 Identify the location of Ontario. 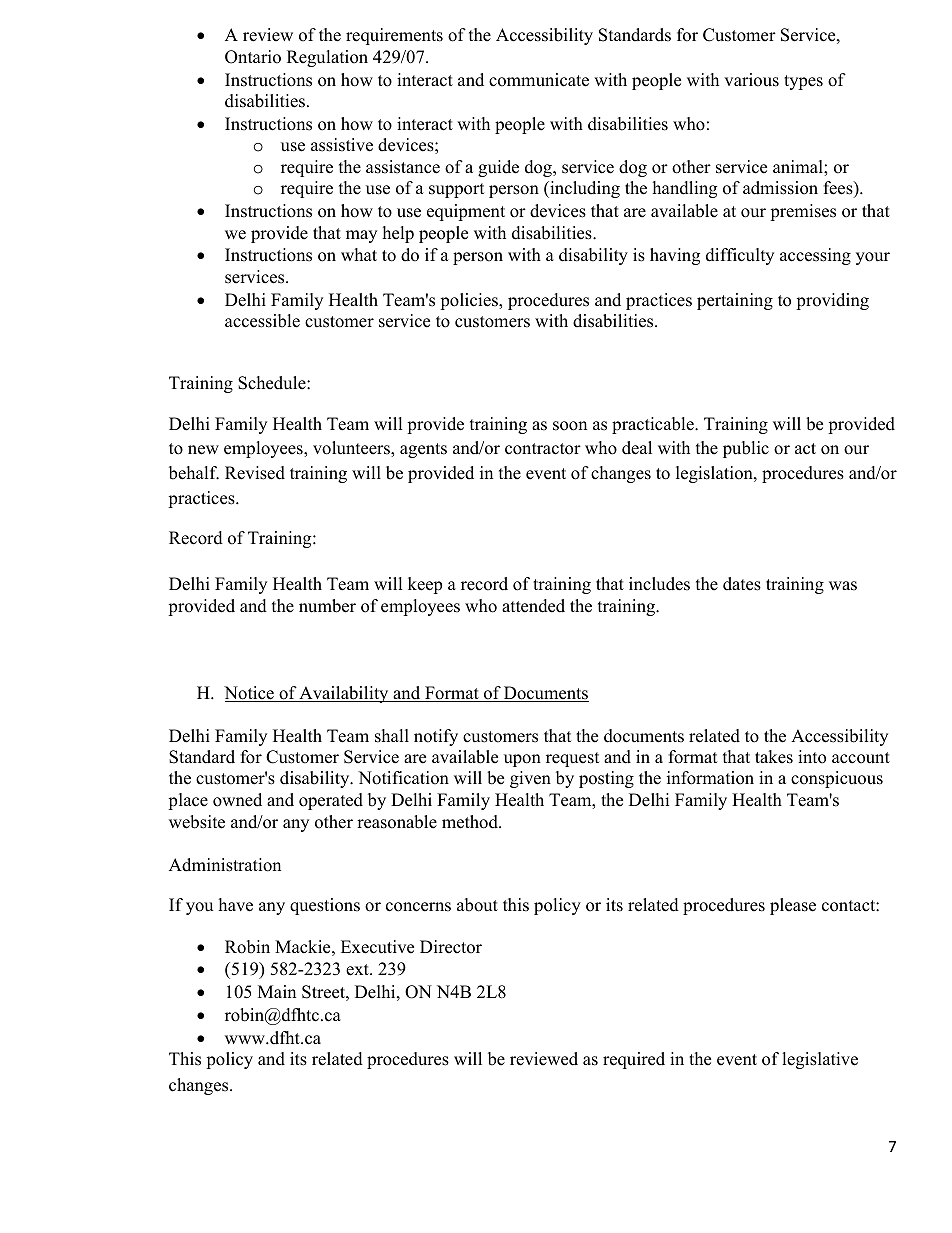
(253, 57).
